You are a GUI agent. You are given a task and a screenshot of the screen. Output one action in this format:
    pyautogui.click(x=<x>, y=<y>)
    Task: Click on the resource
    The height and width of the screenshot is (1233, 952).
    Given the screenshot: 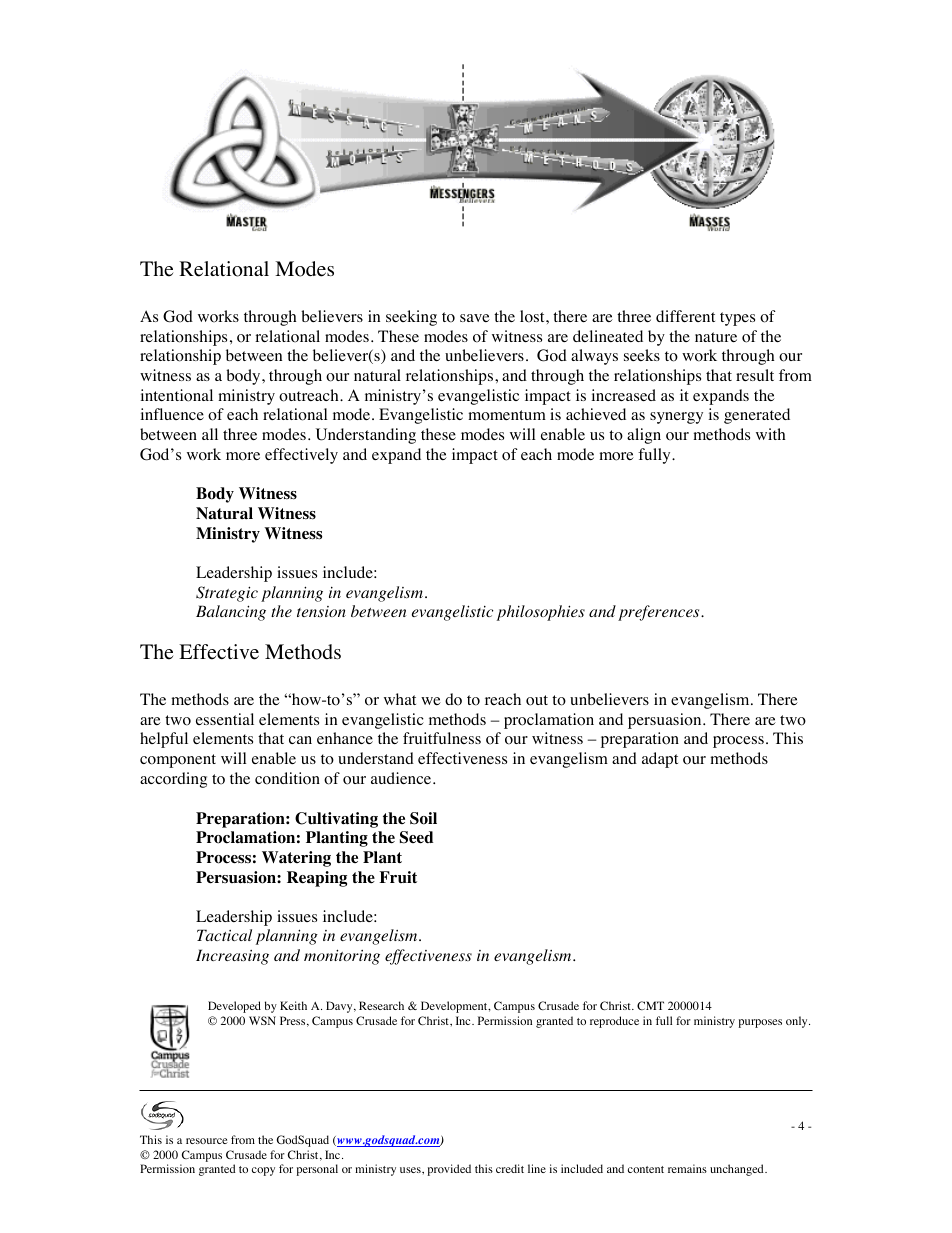 What is the action you would take?
    pyautogui.click(x=207, y=1141)
